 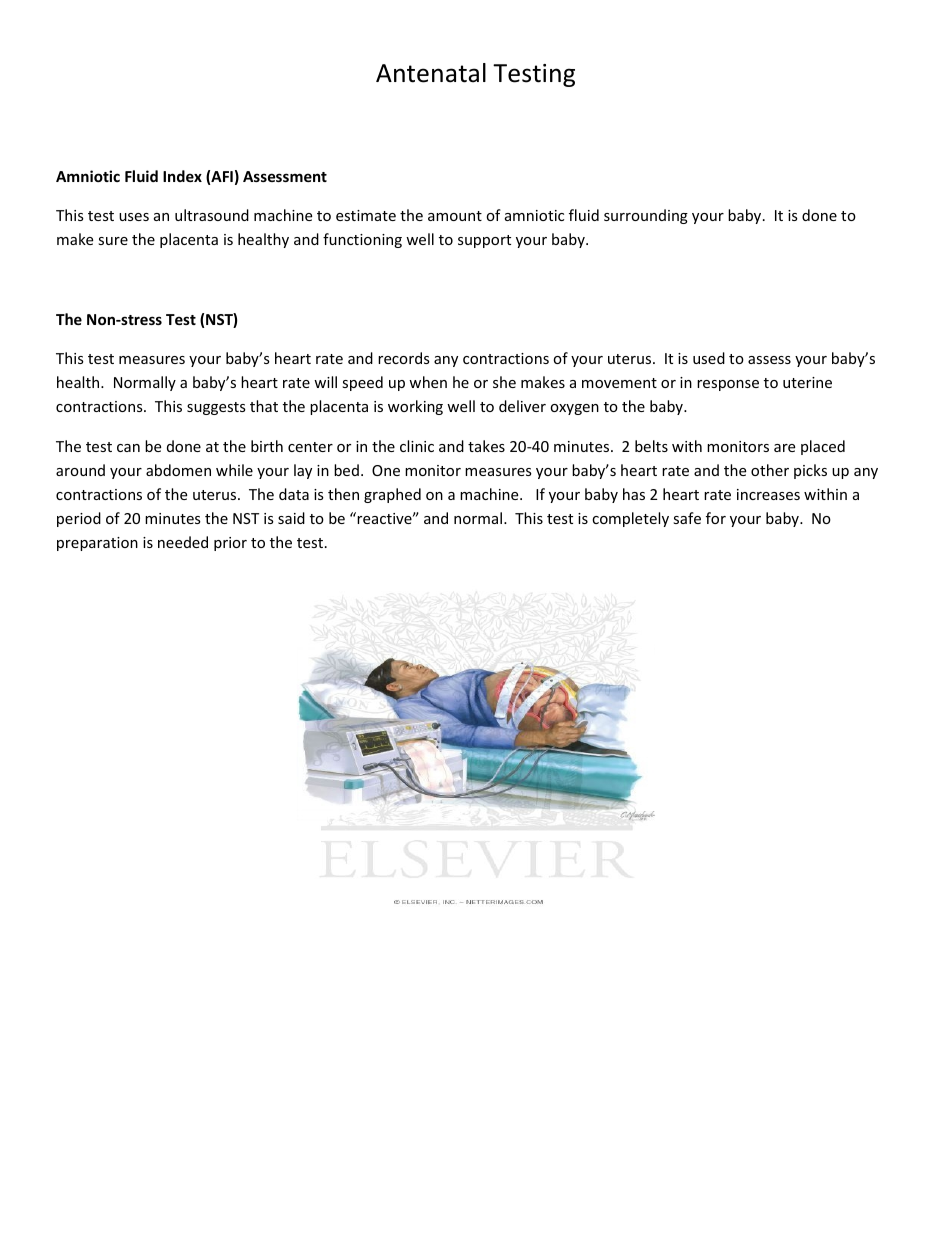 What do you see at coordinates (183, 542) in the image?
I see `needed` at bounding box center [183, 542].
